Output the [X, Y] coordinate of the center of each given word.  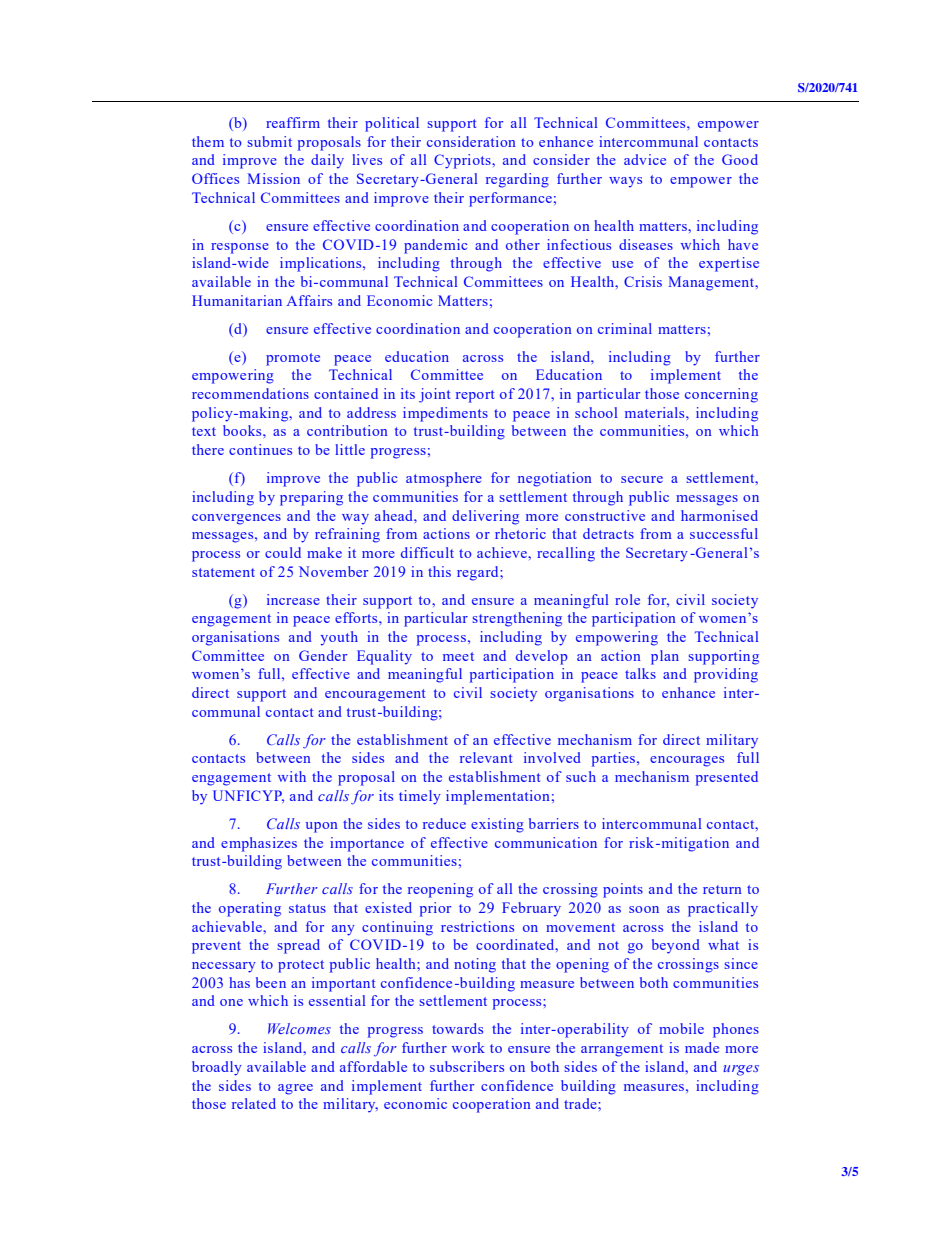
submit [270, 141]
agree [295, 1089]
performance [510, 199]
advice [645, 159]
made [702, 1047]
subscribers [467, 1066]
